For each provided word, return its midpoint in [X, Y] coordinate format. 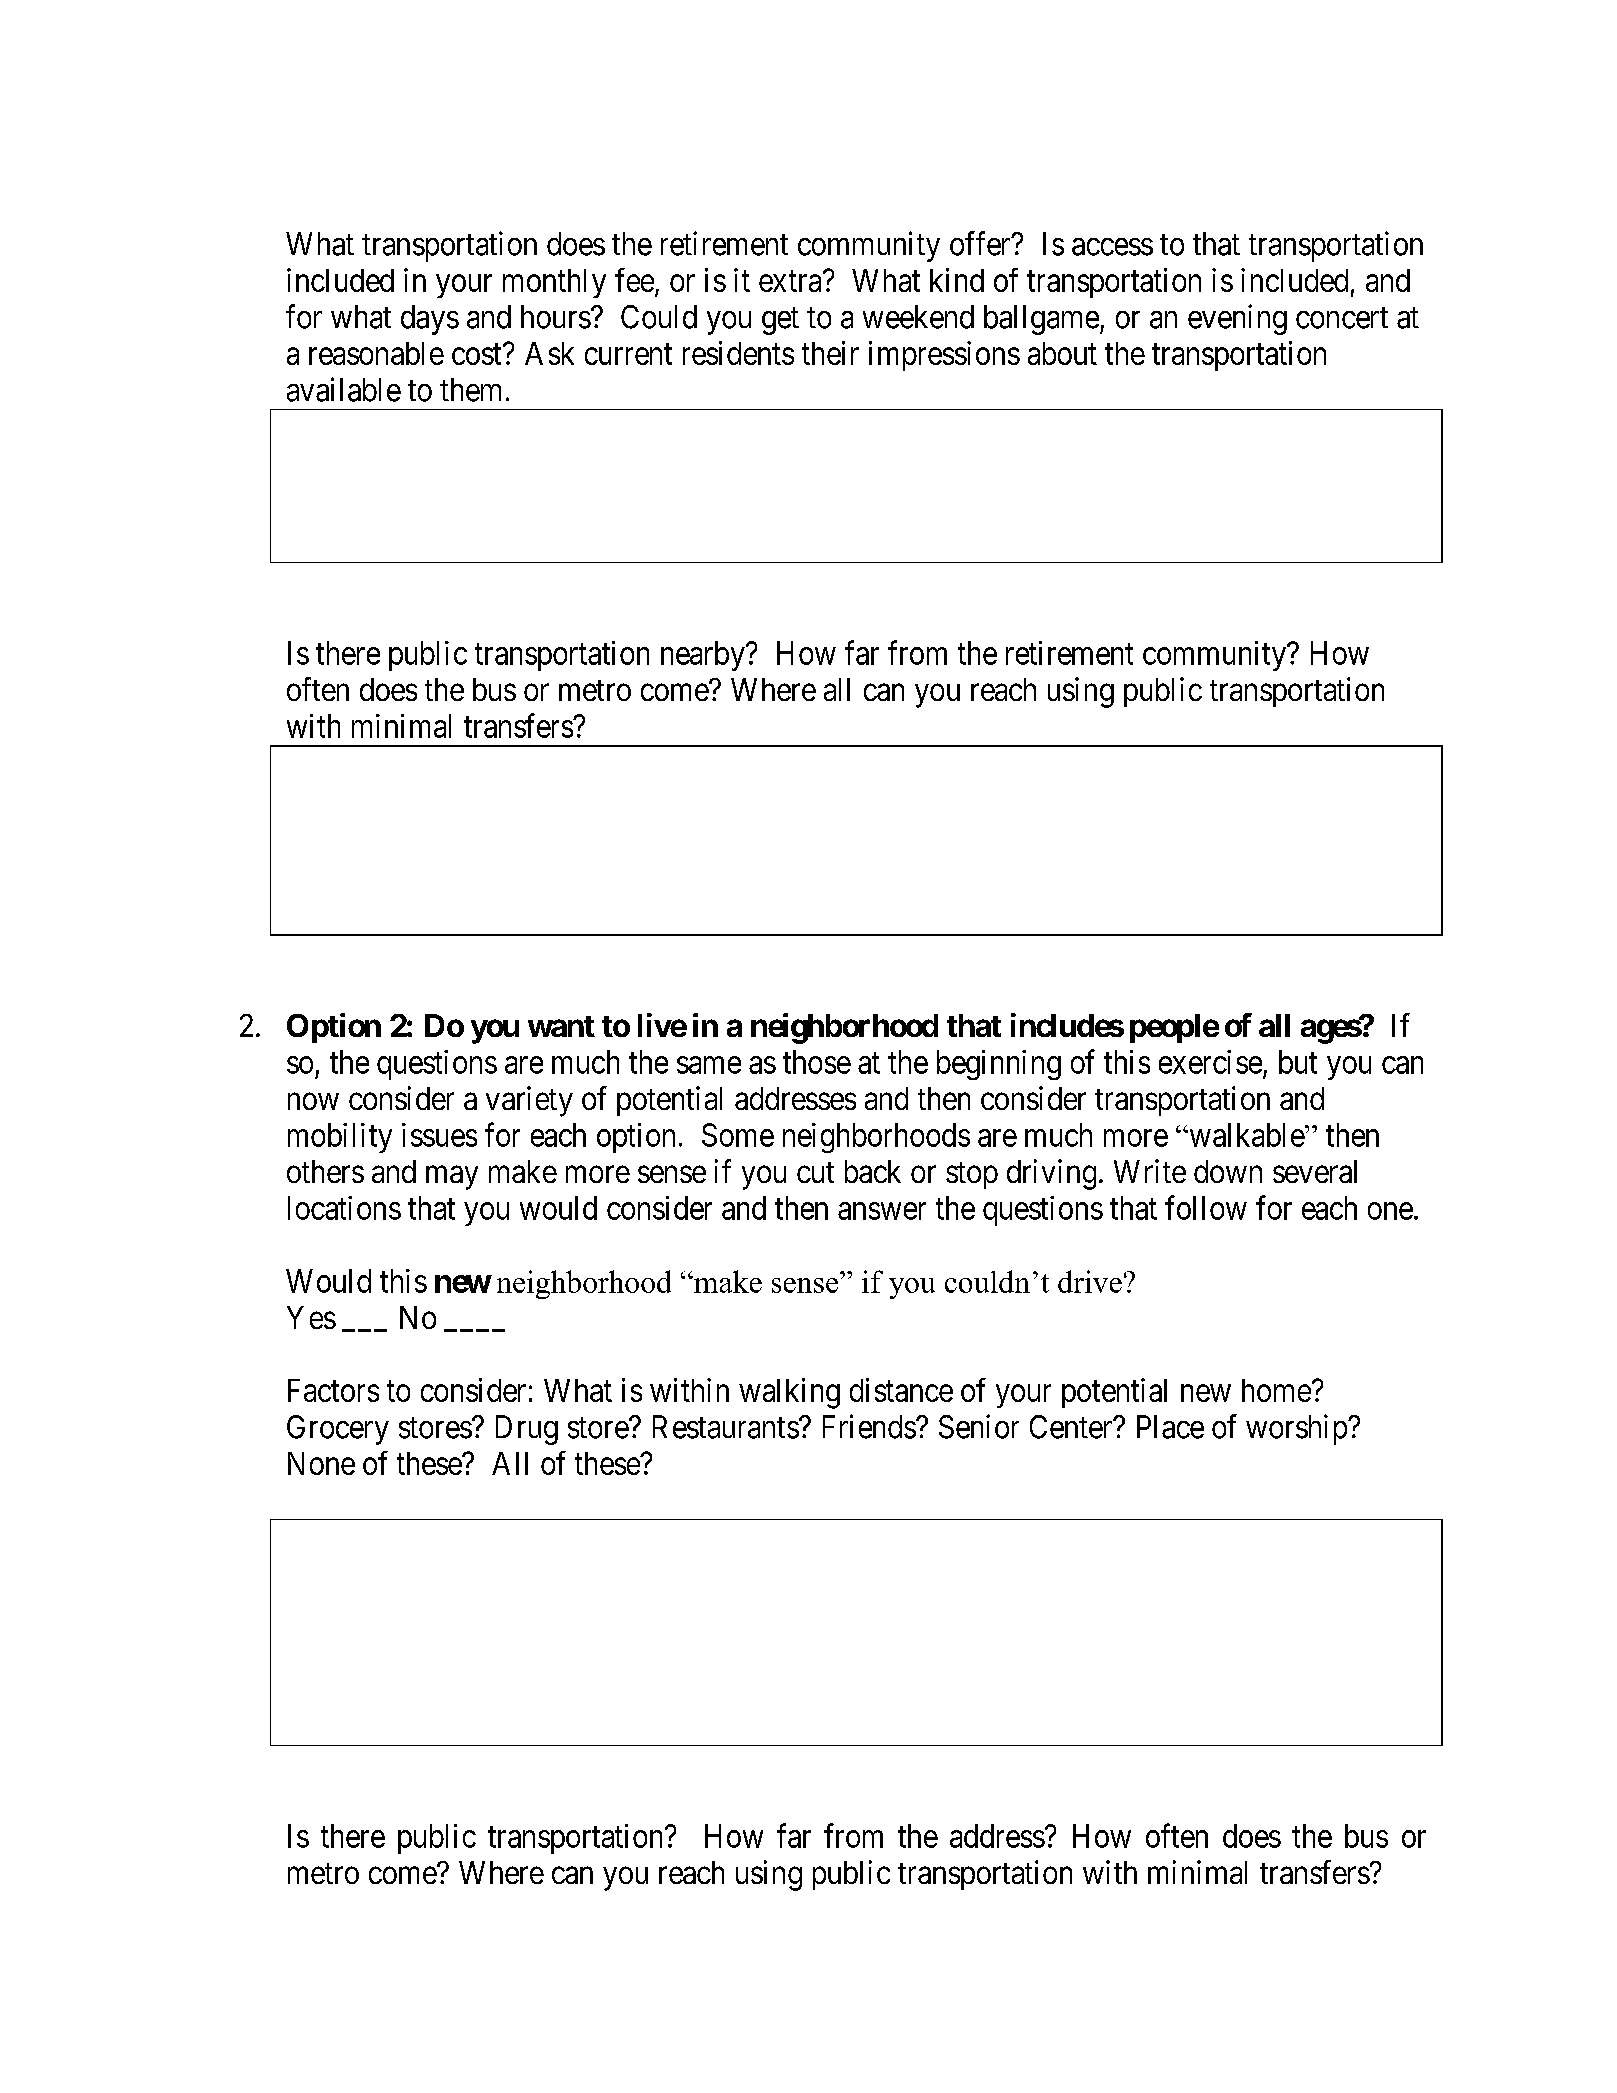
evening [1237, 319]
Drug [527, 1430]
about [1062, 353]
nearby [704, 656]
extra [791, 281]
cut [815, 1172]
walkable [1246, 1135]
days [430, 320]
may [452, 1178]
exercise [1210, 1062]
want [561, 1026]
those [817, 1062]
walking [789, 1393]
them [470, 390]
